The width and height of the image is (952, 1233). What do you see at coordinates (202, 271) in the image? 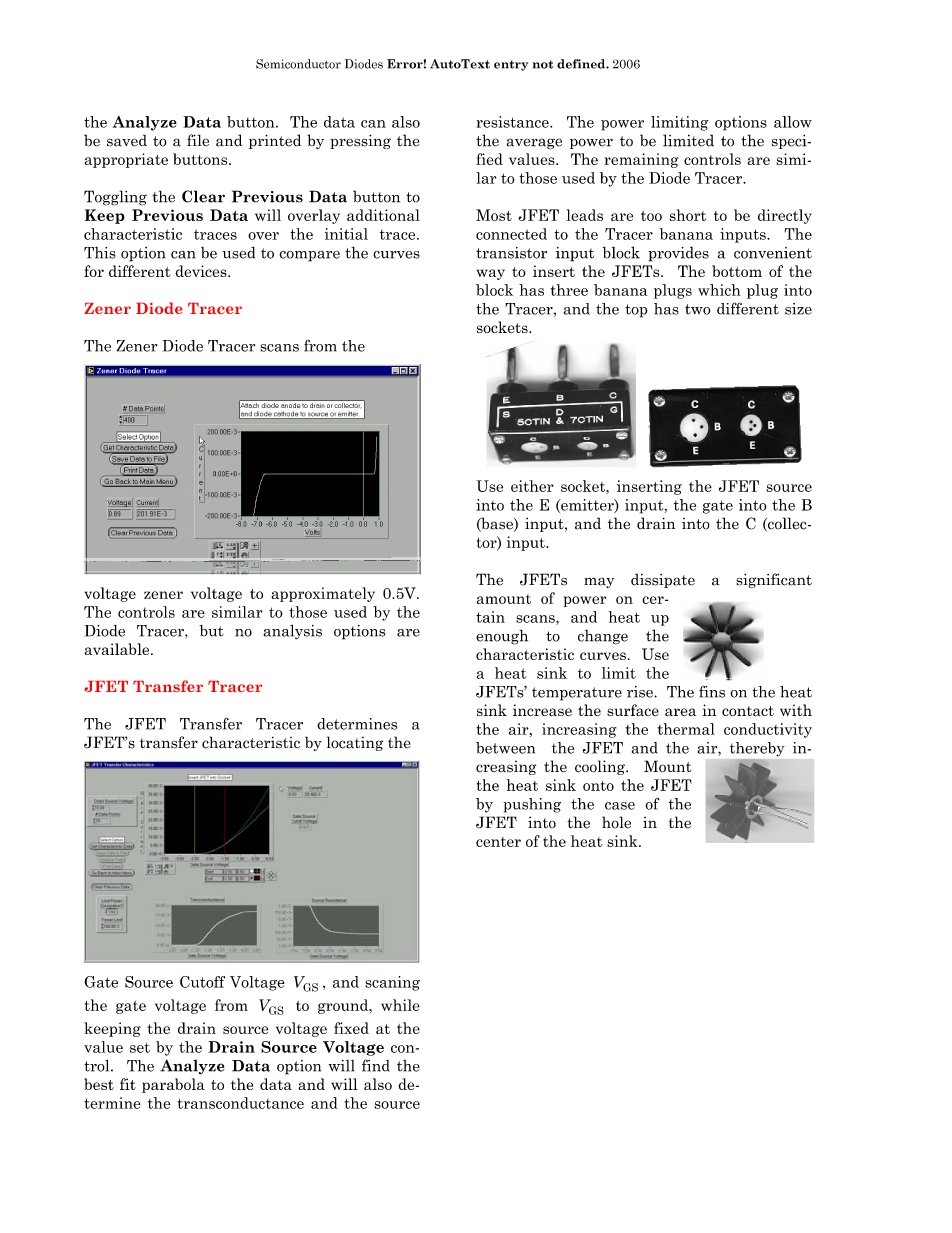
I see `devices` at bounding box center [202, 271].
